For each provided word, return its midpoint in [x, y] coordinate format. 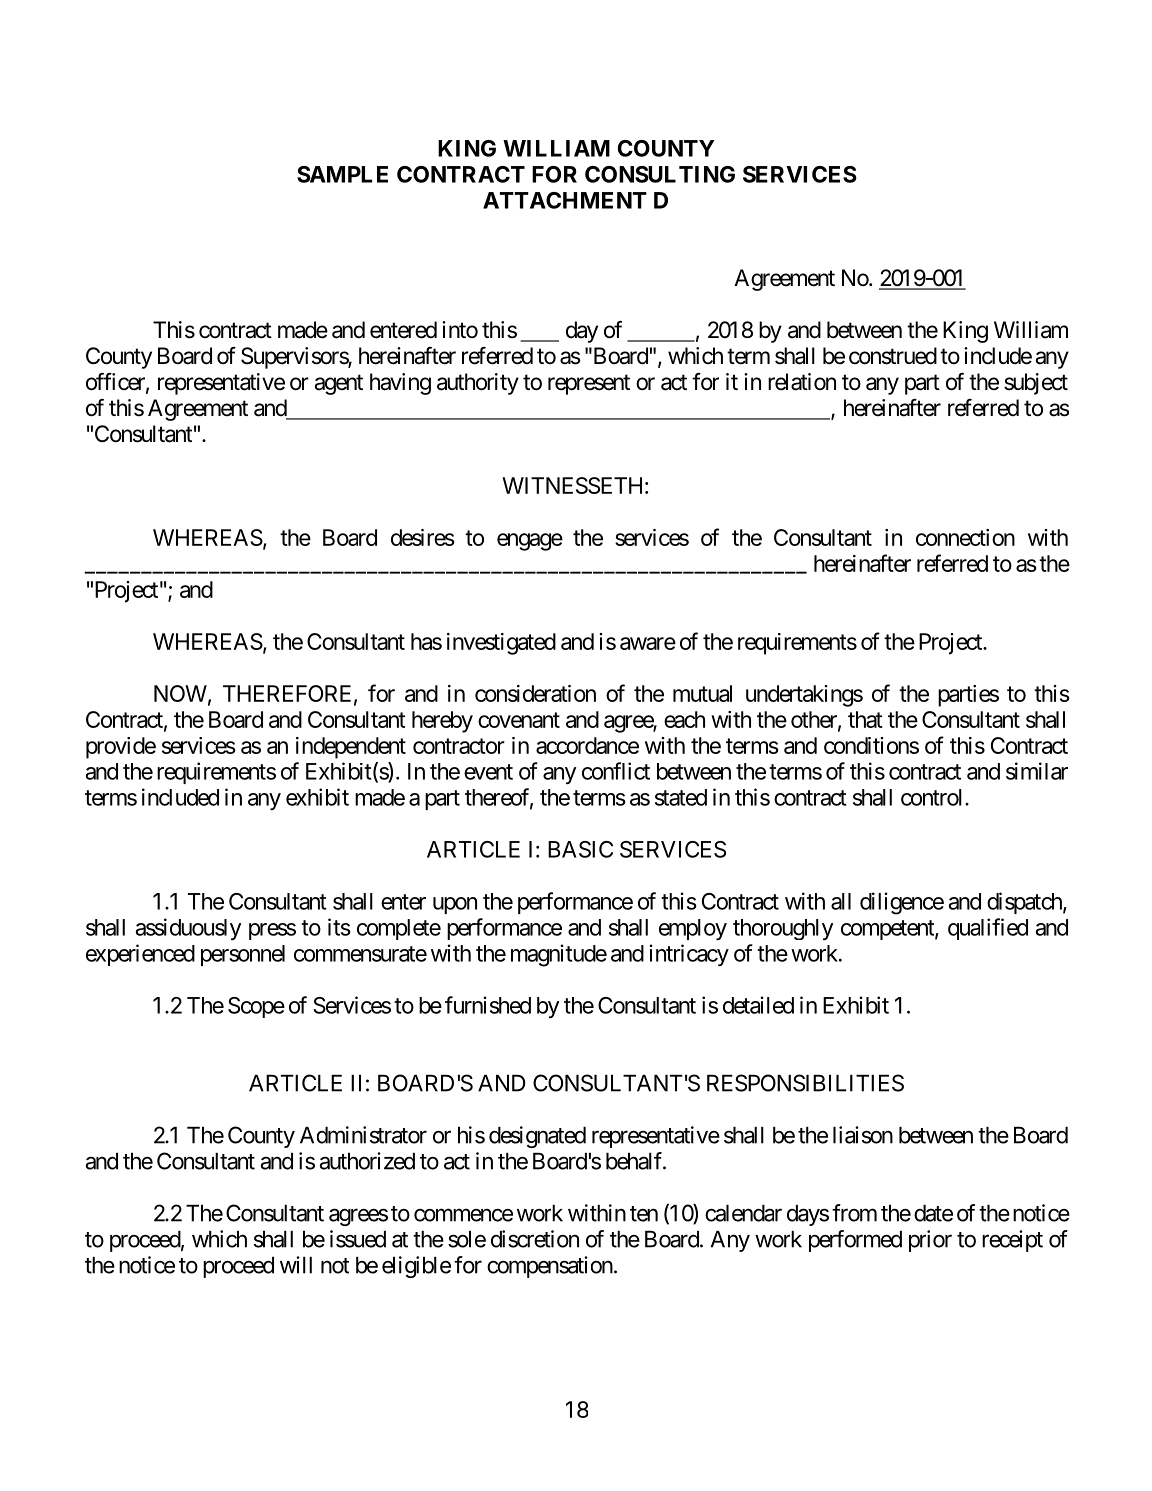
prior [930, 1241]
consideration [535, 693]
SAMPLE [342, 174]
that [865, 719]
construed [893, 356]
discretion [535, 1239]
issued [358, 1239]
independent [351, 748]
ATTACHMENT [565, 200]
